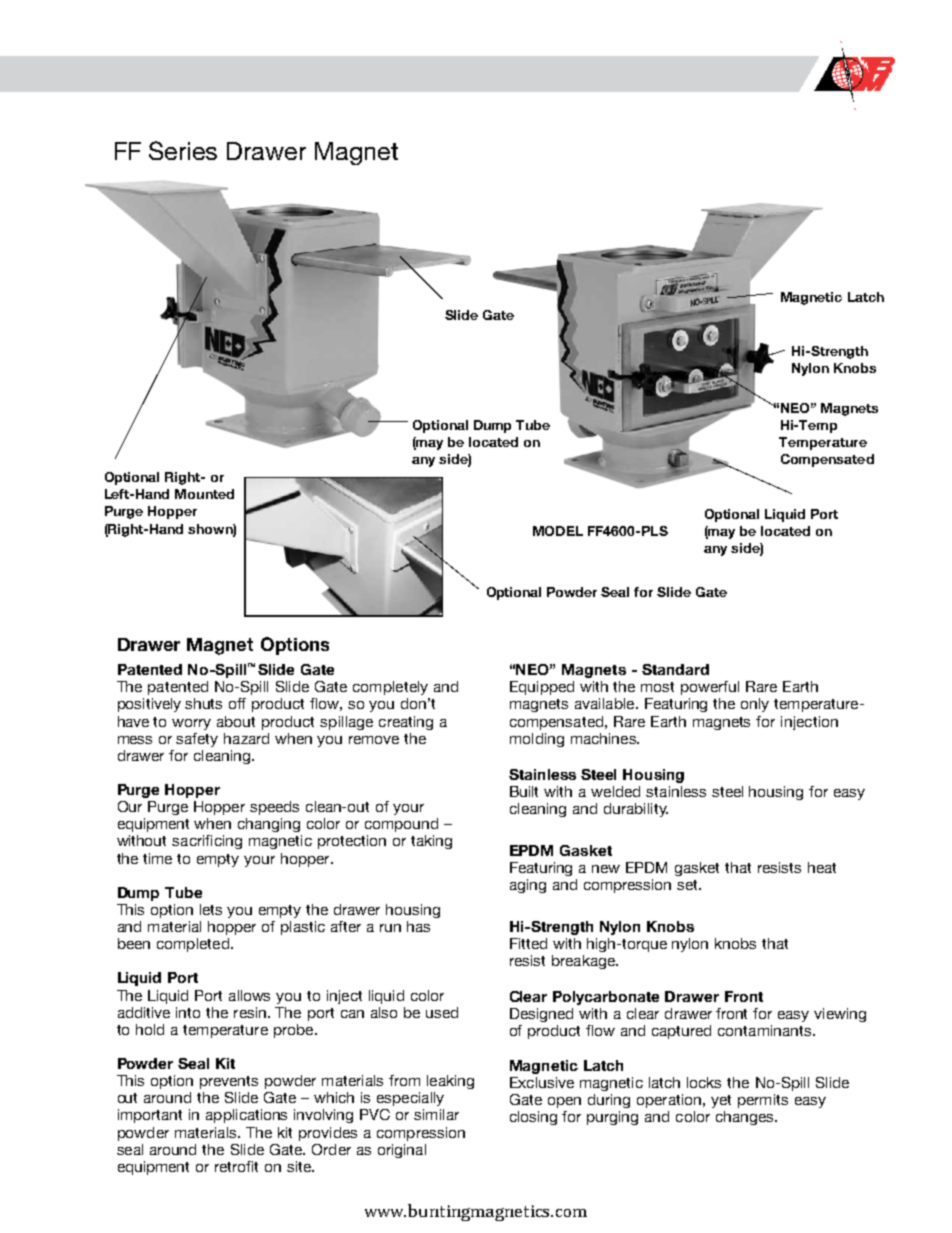  What do you see at coordinates (542, 688) in the image?
I see `Equipped` at bounding box center [542, 688].
